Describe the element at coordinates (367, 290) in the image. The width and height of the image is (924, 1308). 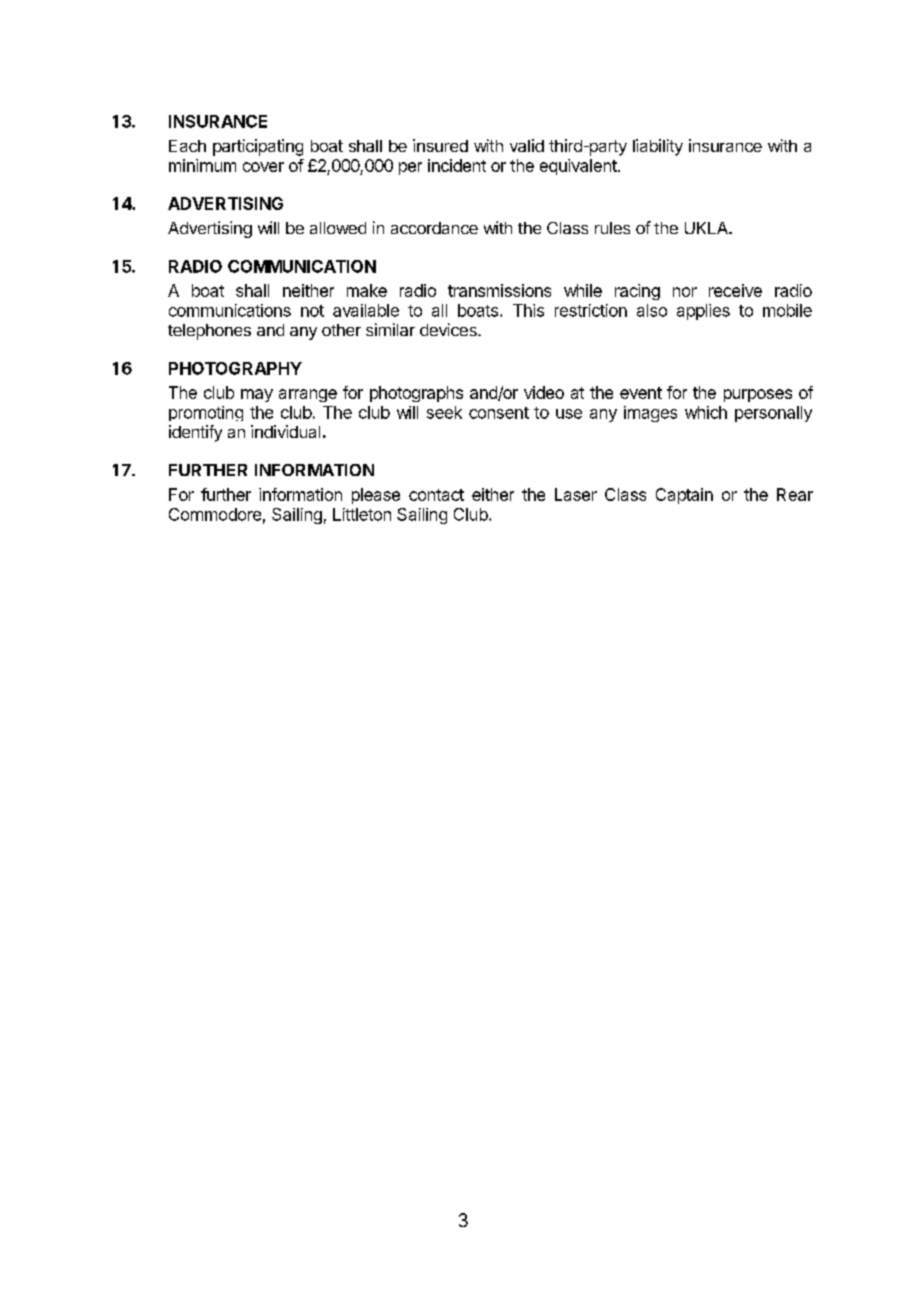
I see `make` at that location.
